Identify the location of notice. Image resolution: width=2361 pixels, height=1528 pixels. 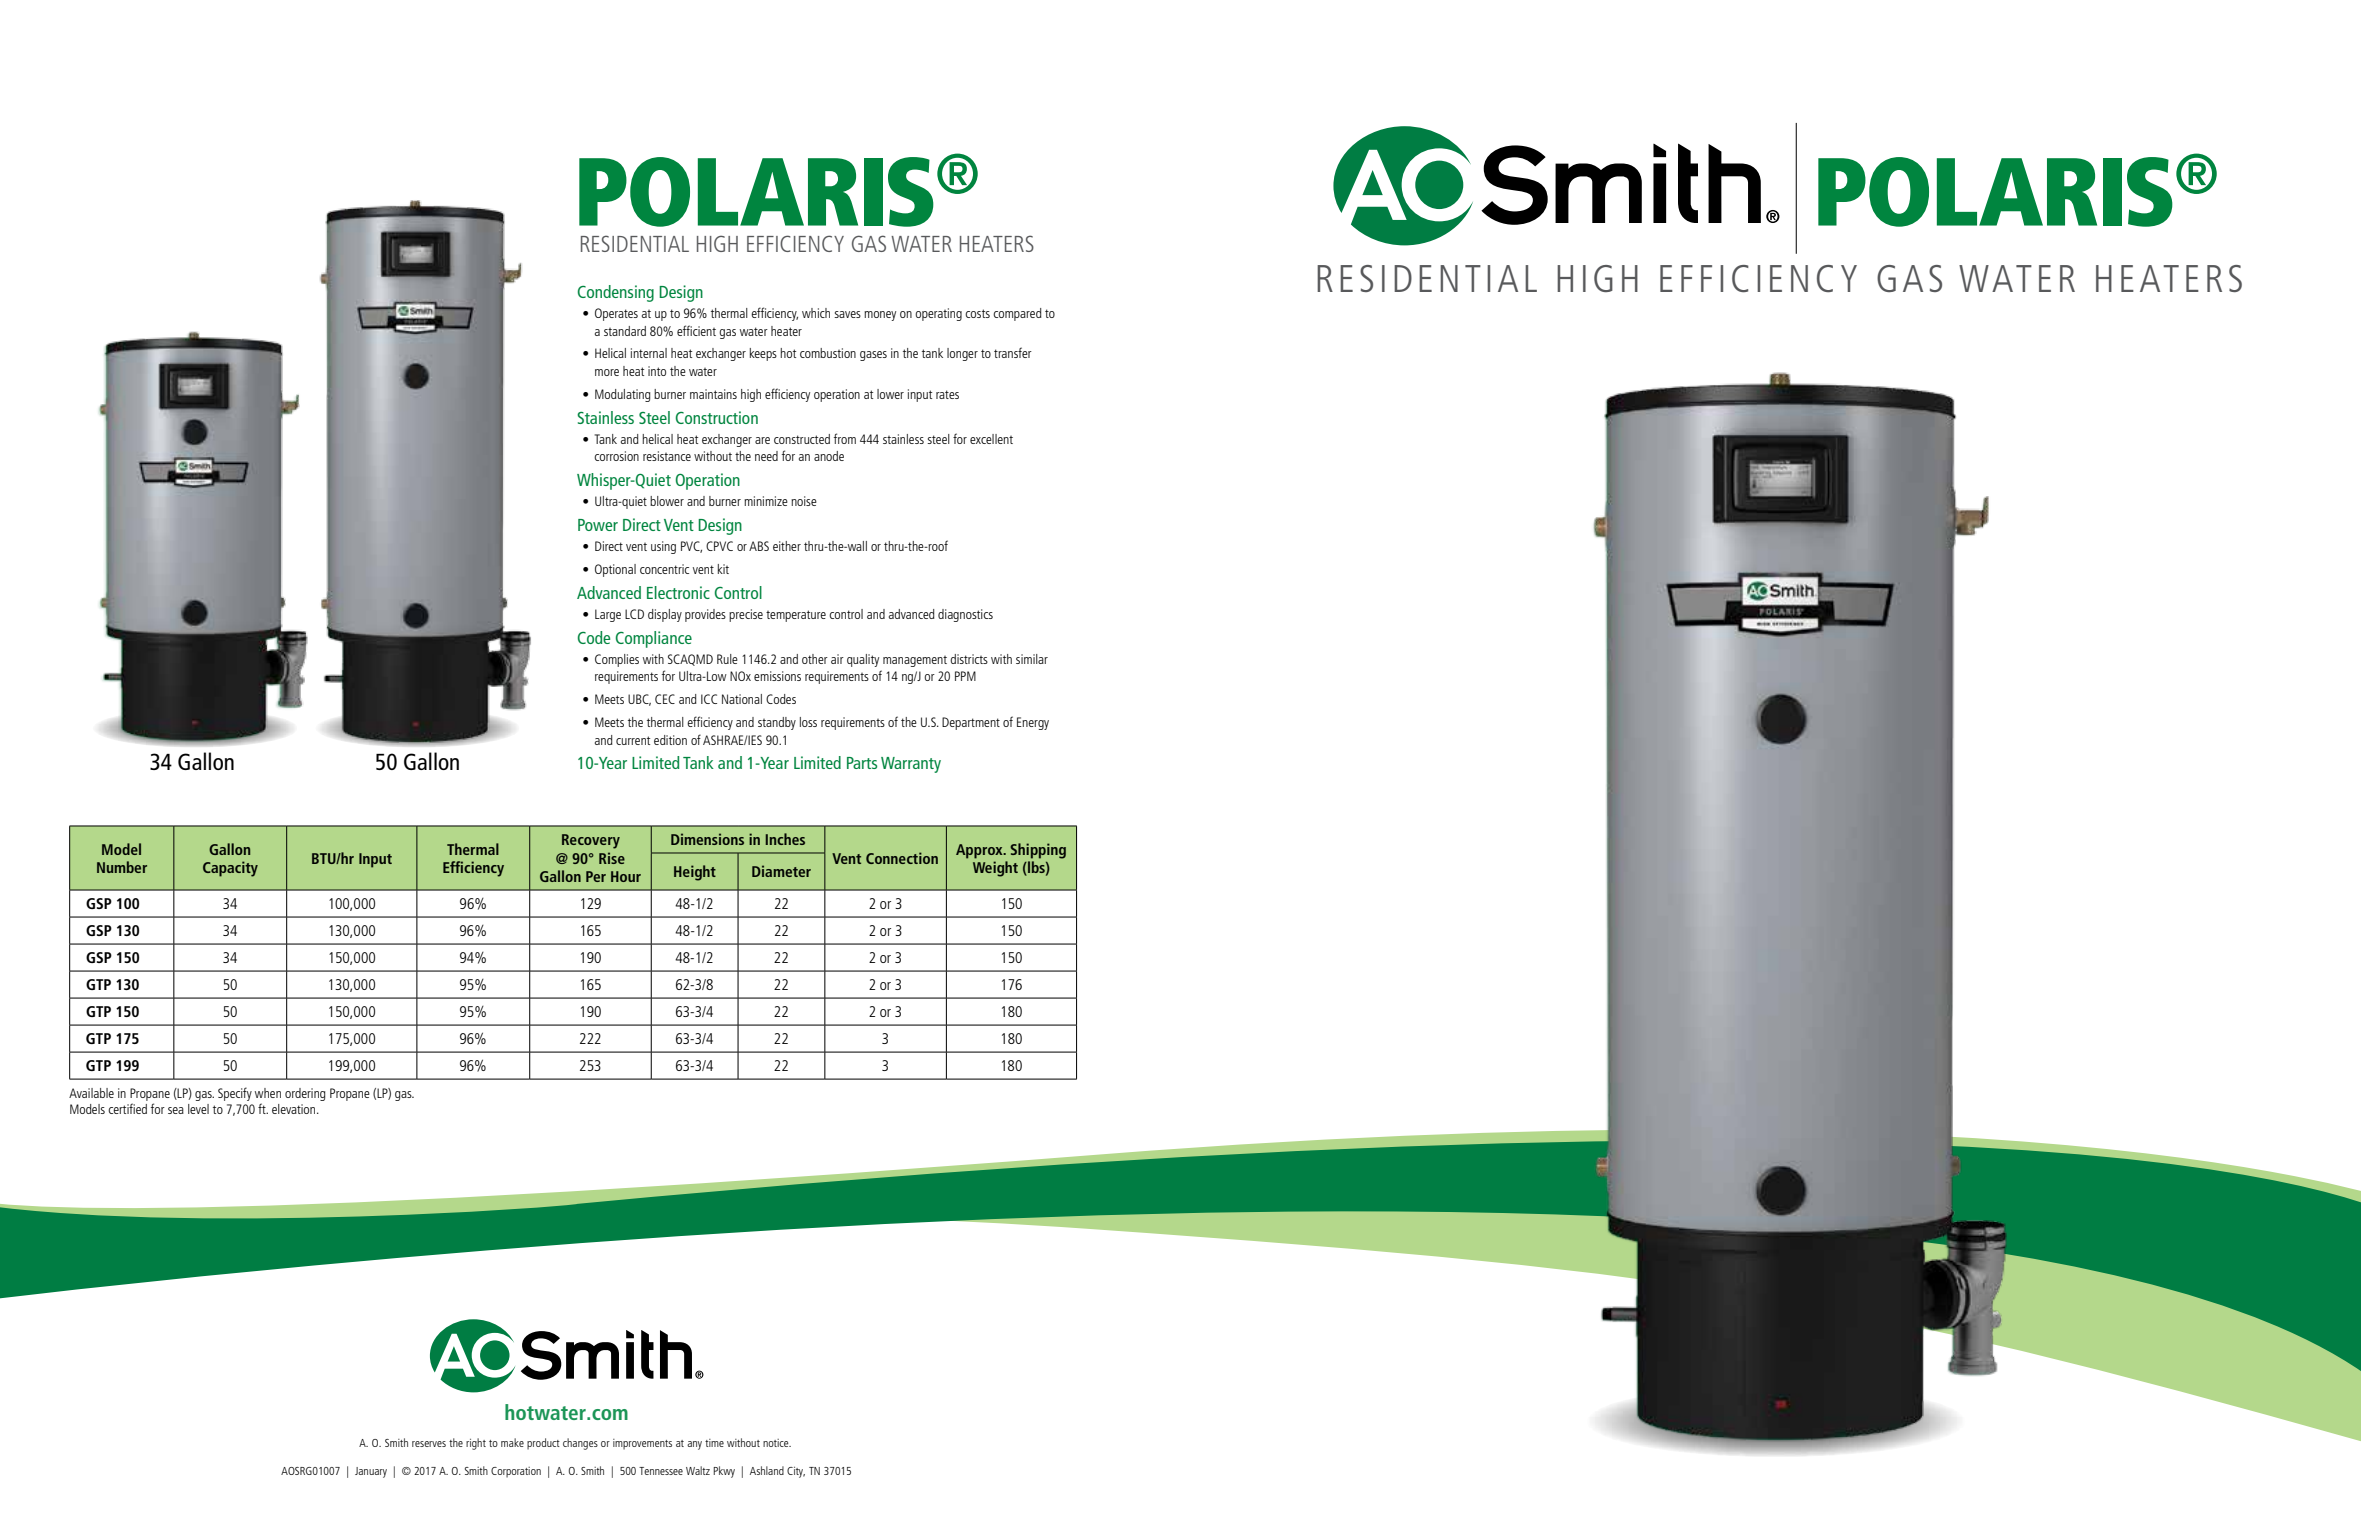
(777, 1443).
